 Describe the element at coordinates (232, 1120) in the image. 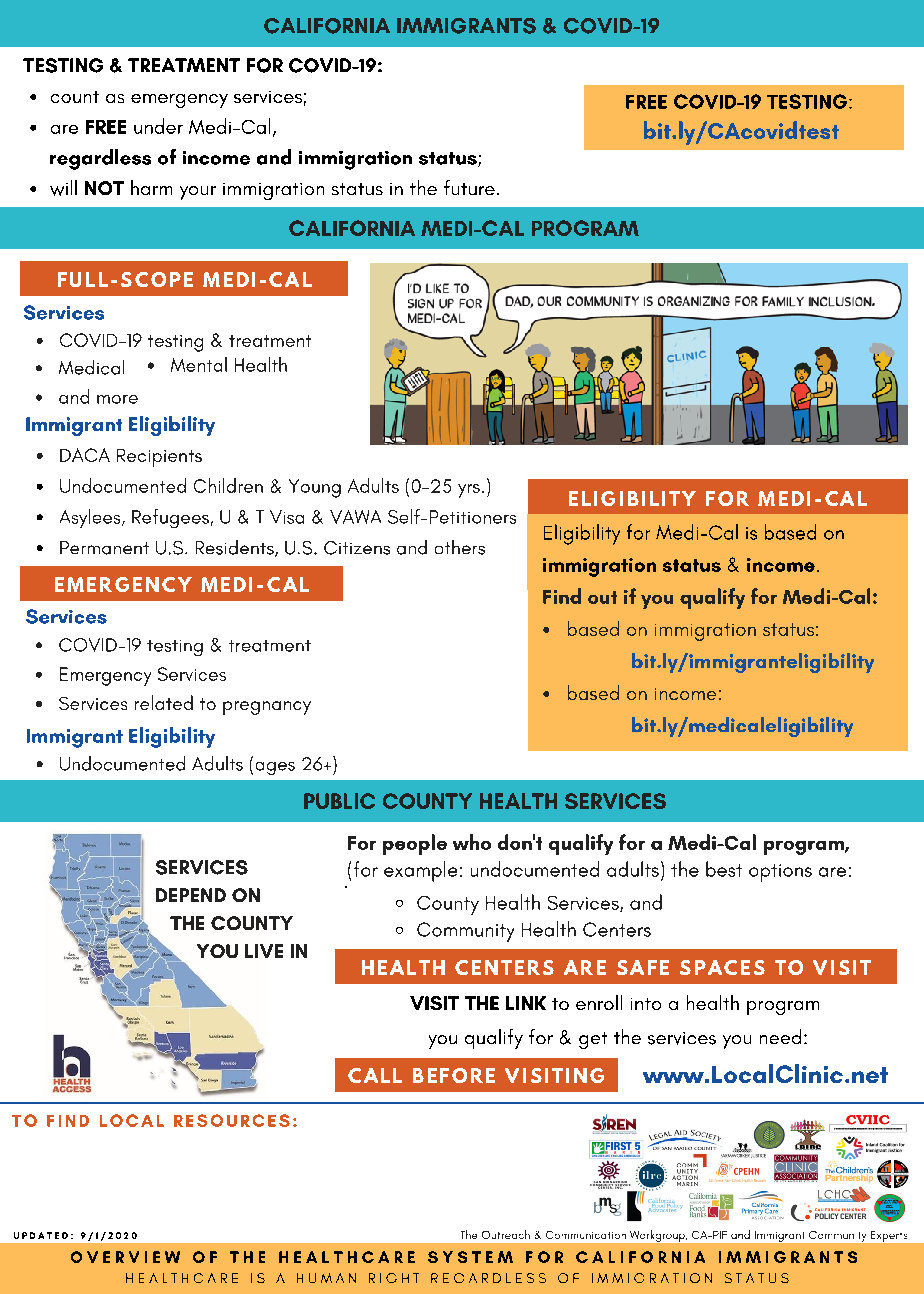

I see `RESOURCES` at that location.
